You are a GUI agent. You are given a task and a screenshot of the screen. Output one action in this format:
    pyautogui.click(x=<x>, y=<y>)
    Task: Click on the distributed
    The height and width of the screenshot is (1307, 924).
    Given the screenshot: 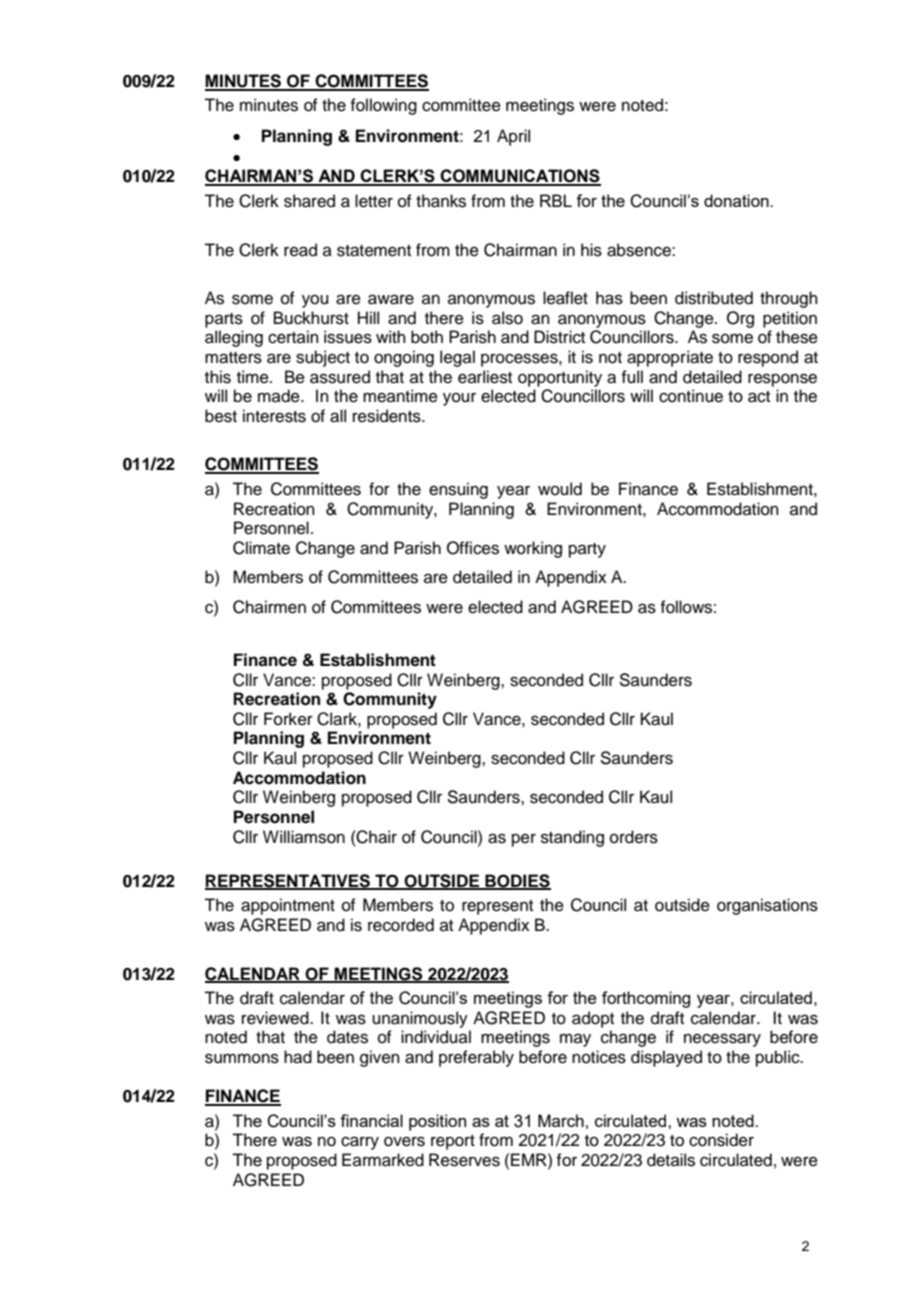 What is the action you would take?
    pyautogui.click(x=714, y=298)
